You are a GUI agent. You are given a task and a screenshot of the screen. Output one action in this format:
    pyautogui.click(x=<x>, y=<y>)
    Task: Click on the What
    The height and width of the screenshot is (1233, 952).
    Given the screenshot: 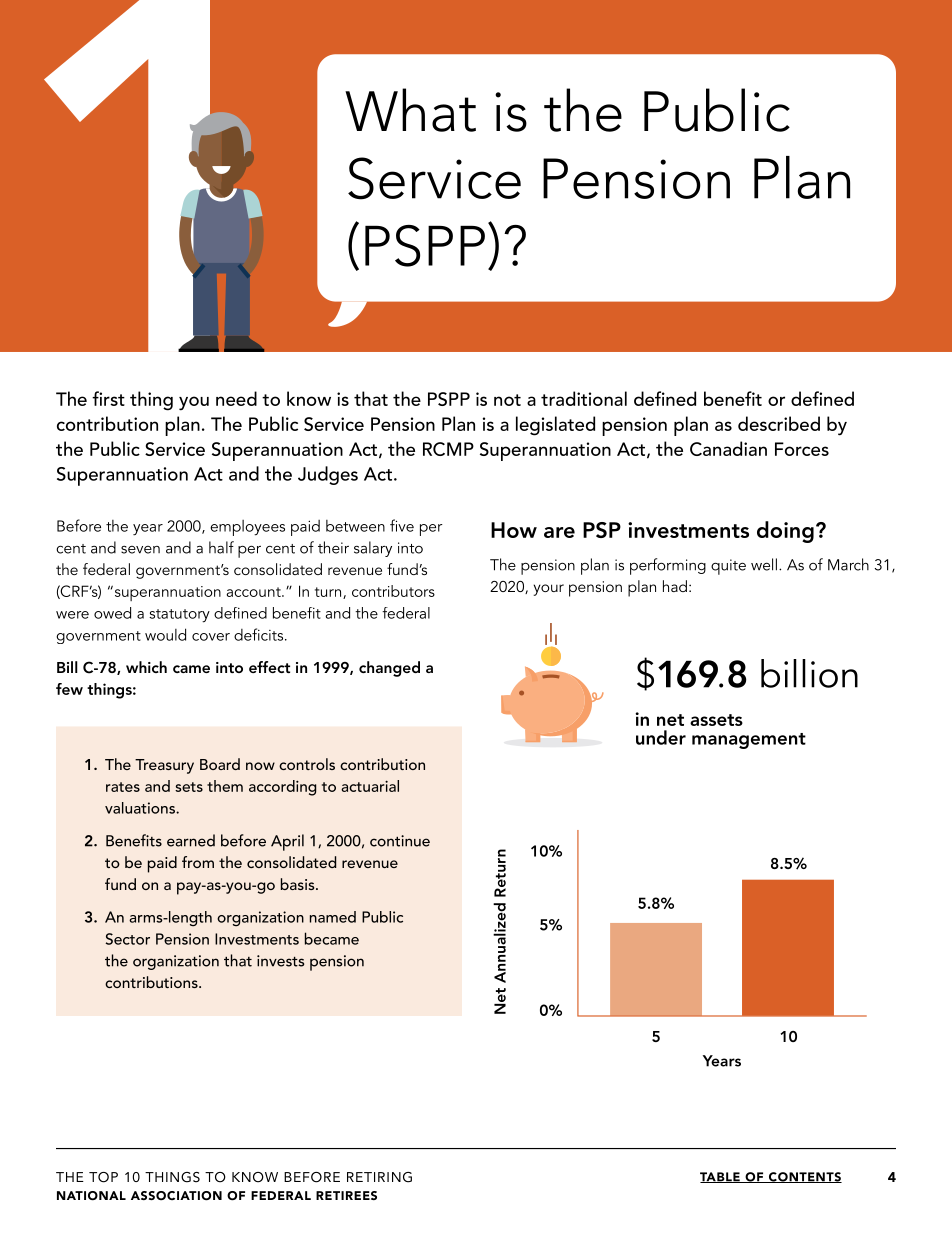 What is the action you would take?
    pyautogui.click(x=410, y=110)
